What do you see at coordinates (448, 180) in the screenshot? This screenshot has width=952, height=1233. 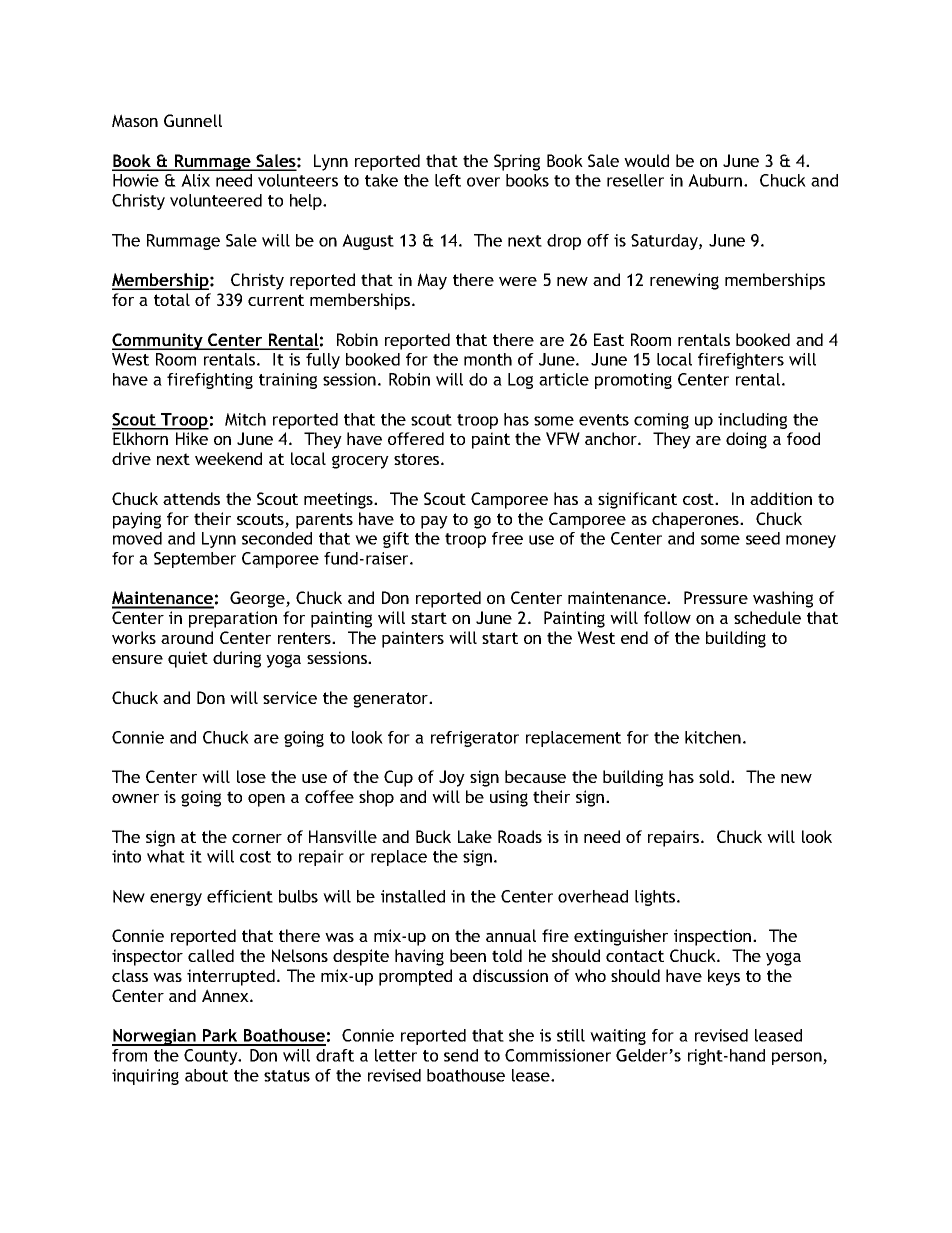 I see `left` at bounding box center [448, 180].
